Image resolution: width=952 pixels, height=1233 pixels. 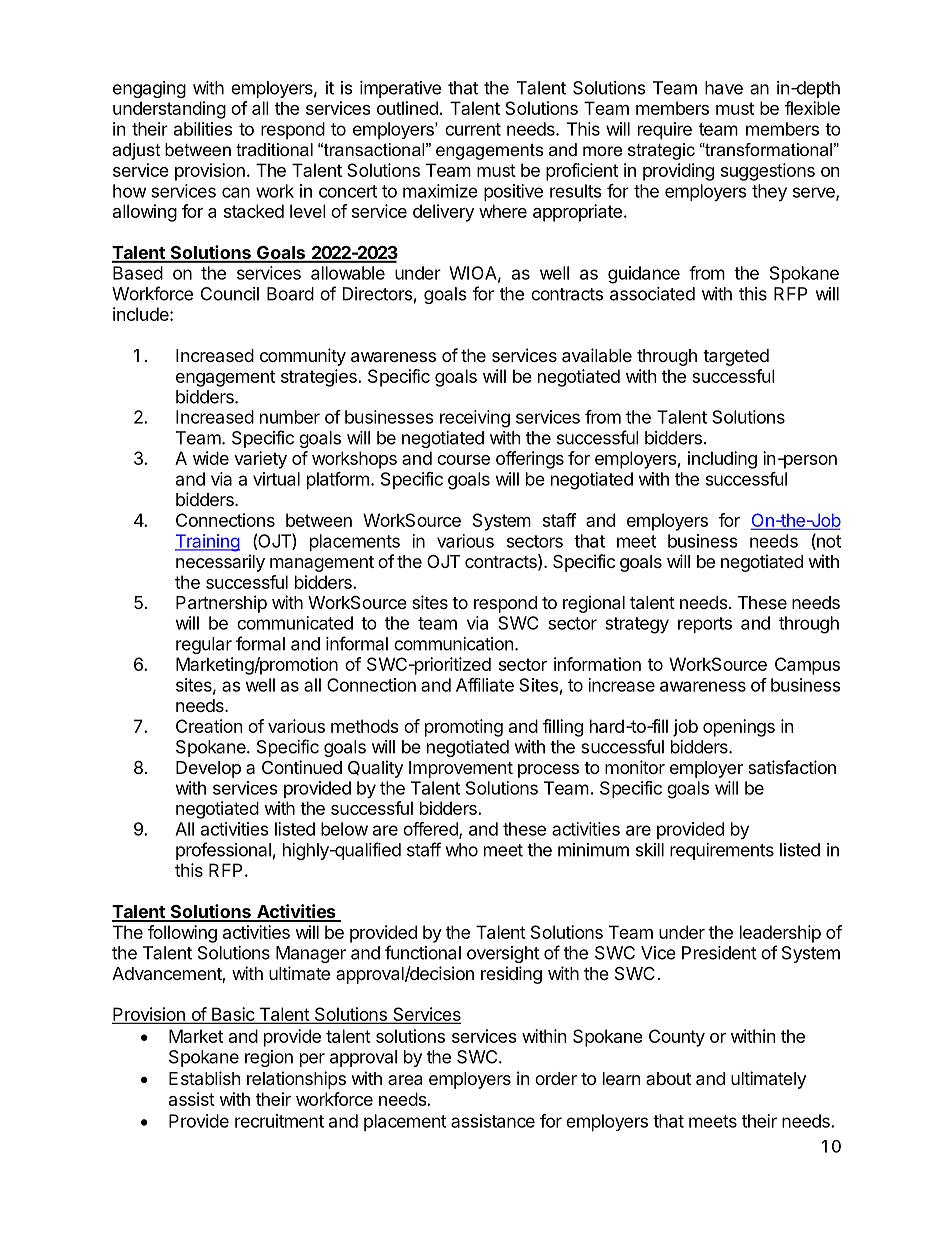 What do you see at coordinates (203, 129) in the screenshot?
I see `abilities` at bounding box center [203, 129].
